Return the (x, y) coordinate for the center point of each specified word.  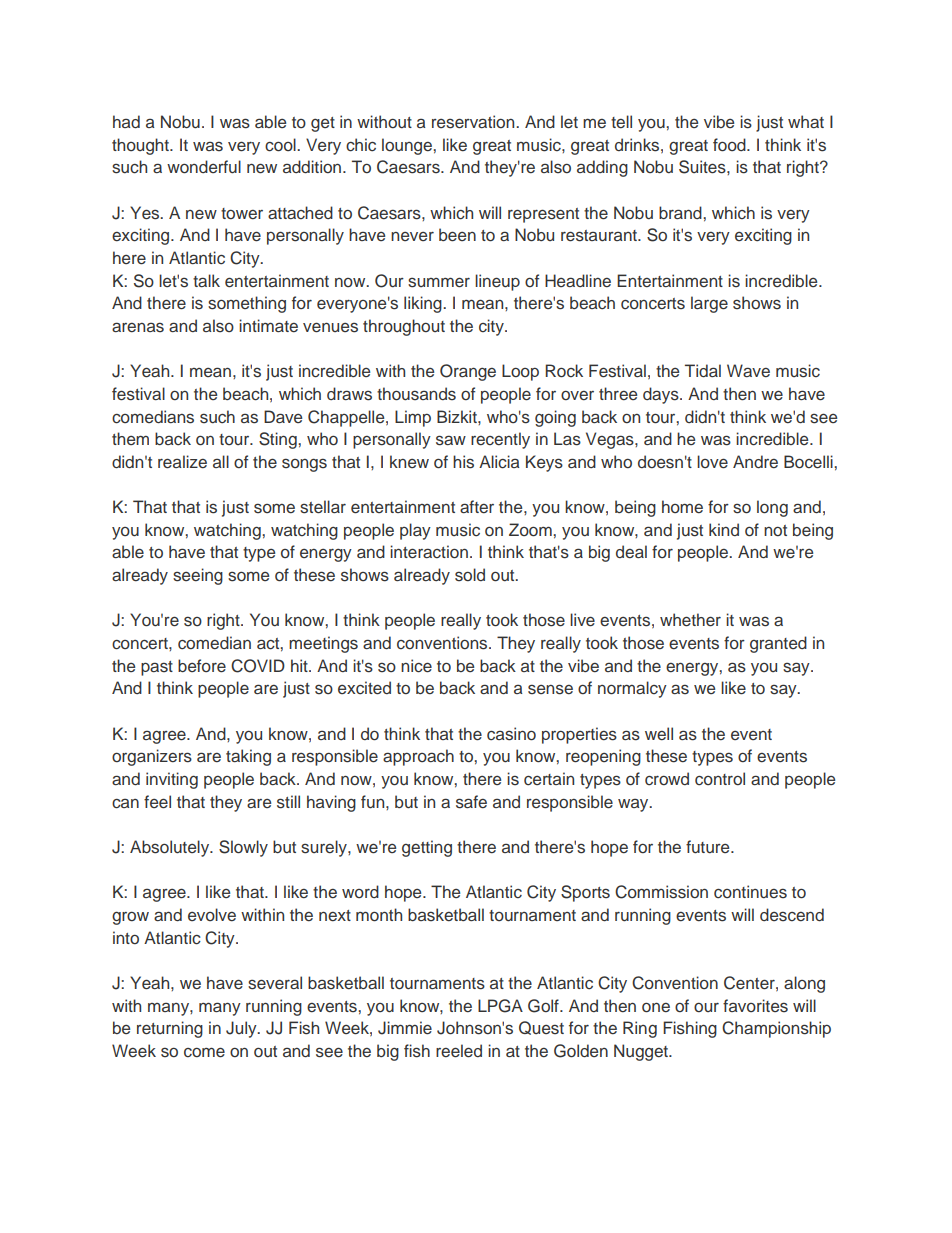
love (712, 462)
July (242, 1029)
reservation (474, 122)
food (730, 145)
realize (182, 462)
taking (248, 757)
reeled (459, 1051)
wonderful (204, 167)
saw (451, 440)
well (659, 734)
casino (511, 734)
